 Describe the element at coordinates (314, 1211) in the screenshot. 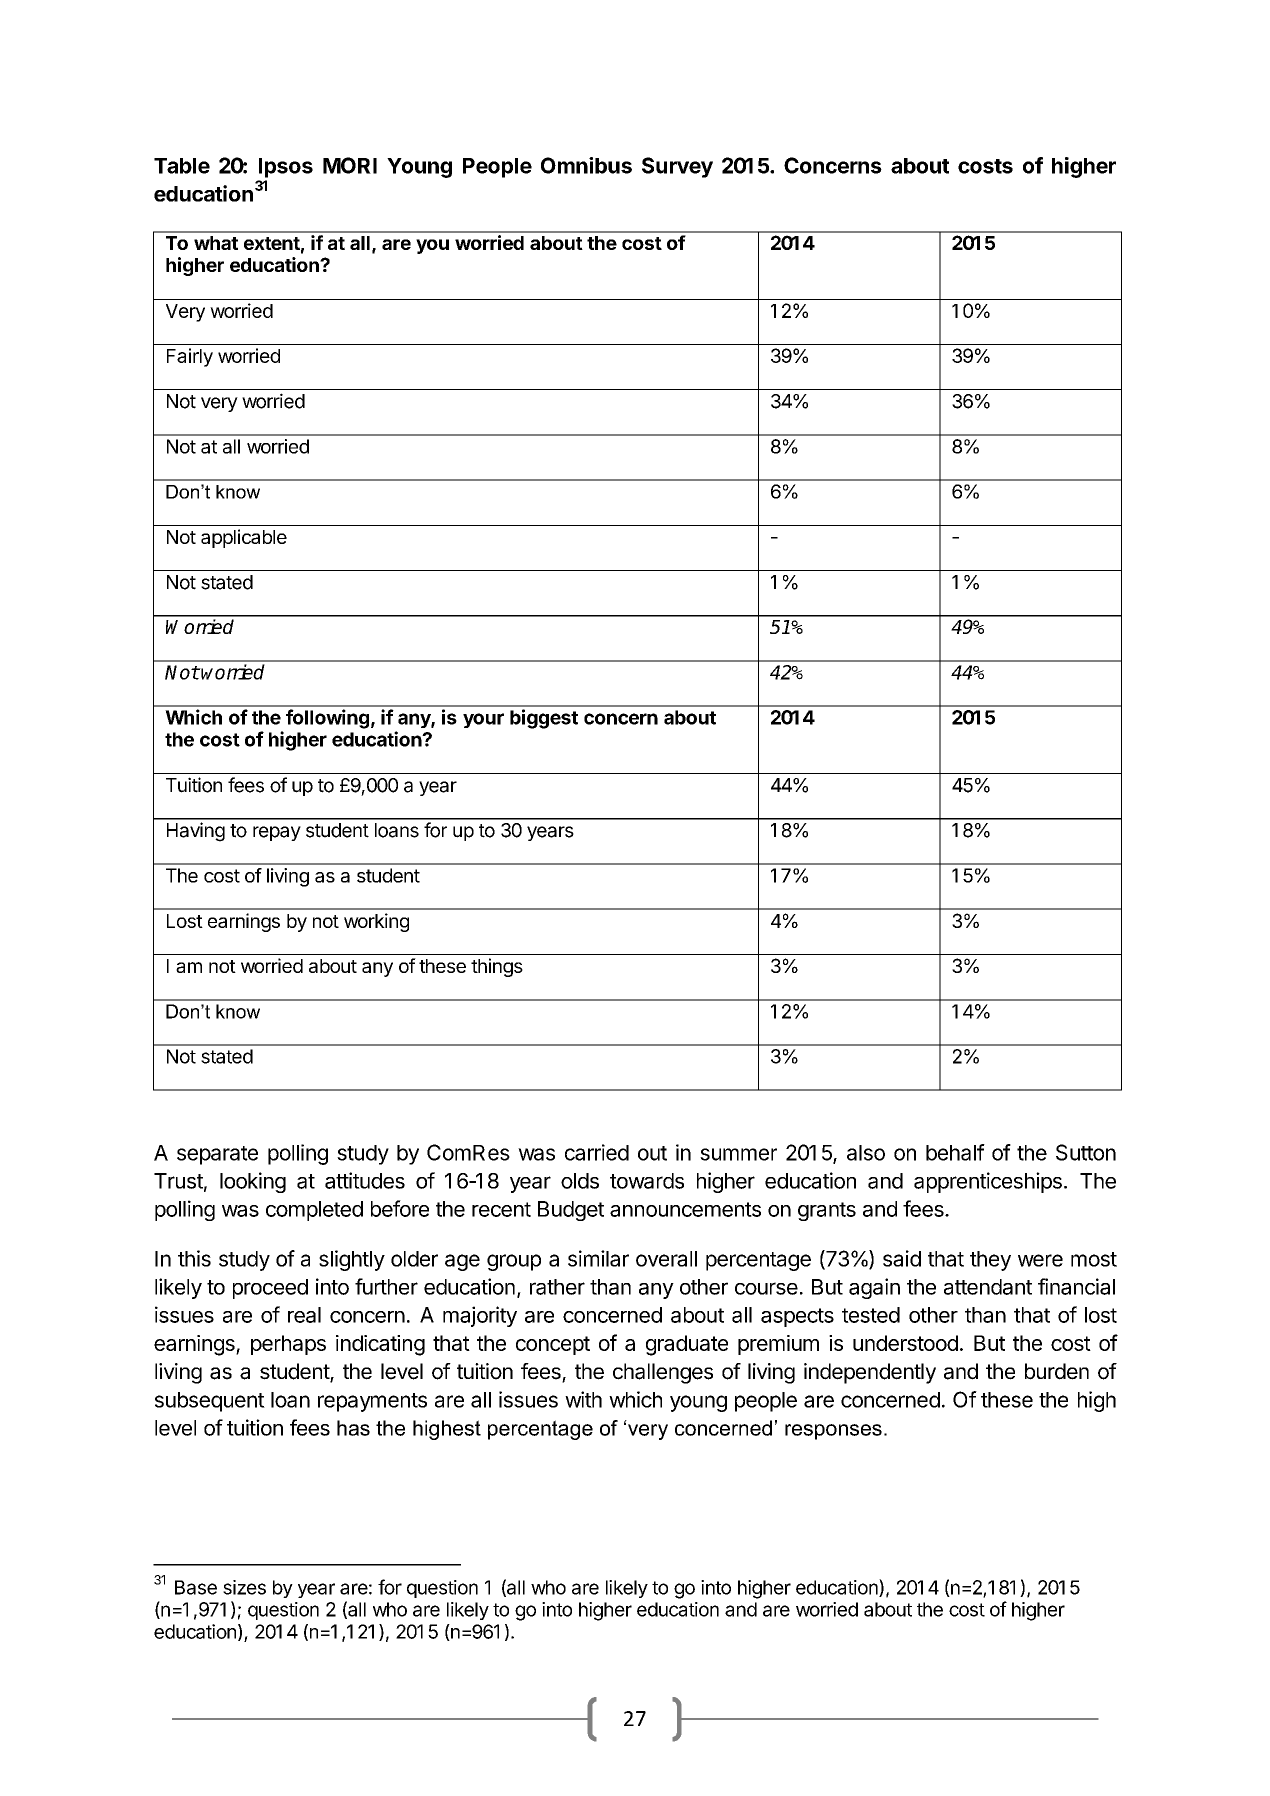

I see `completed` at that location.
